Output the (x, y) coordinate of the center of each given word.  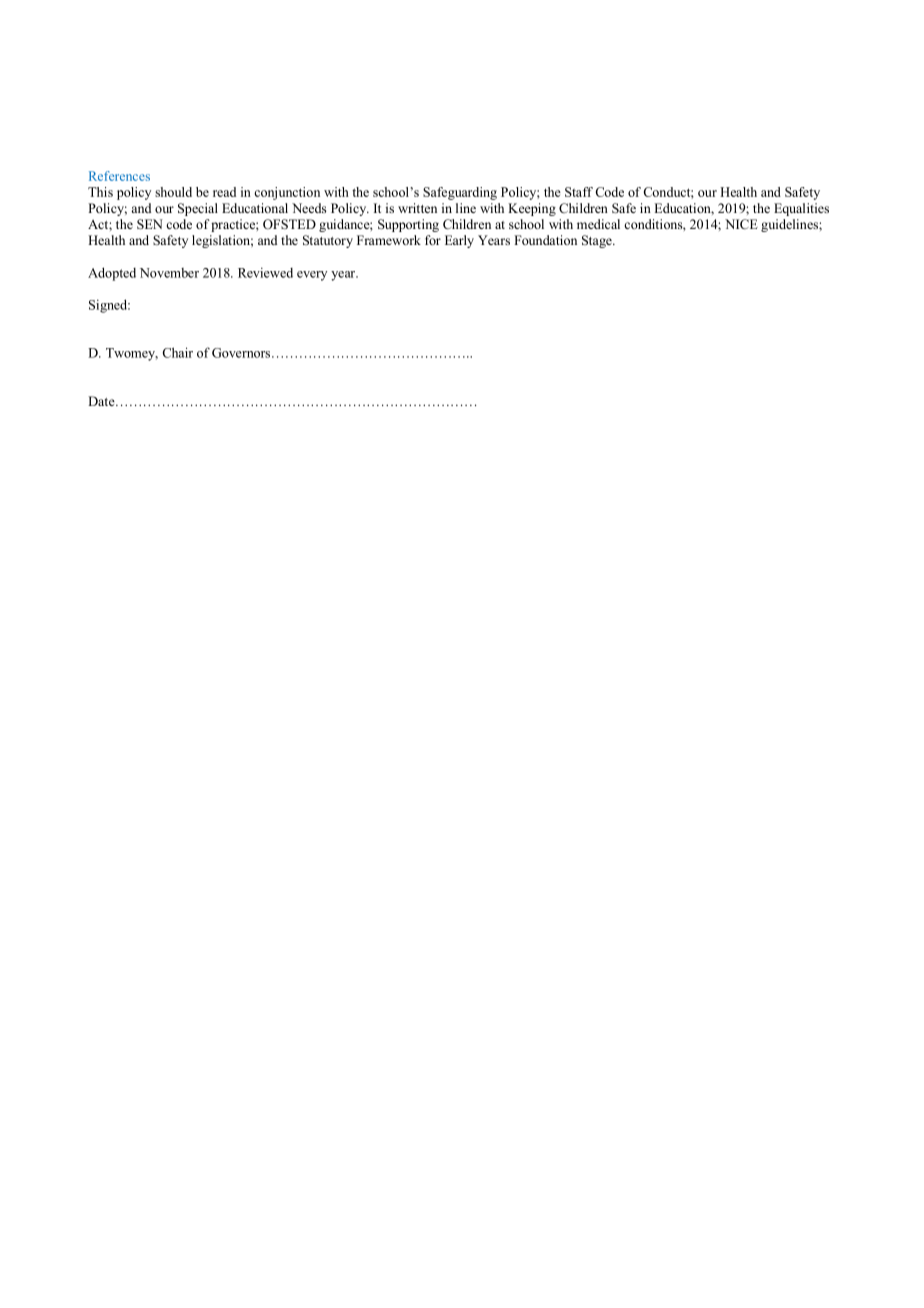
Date (102, 401)
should (173, 192)
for (433, 240)
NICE (741, 224)
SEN (150, 224)
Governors (241, 353)
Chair (178, 352)
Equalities (801, 209)
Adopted (112, 274)
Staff (579, 192)
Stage (598, 241)
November (169, 273)
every (312, 276)
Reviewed (265, 273)
